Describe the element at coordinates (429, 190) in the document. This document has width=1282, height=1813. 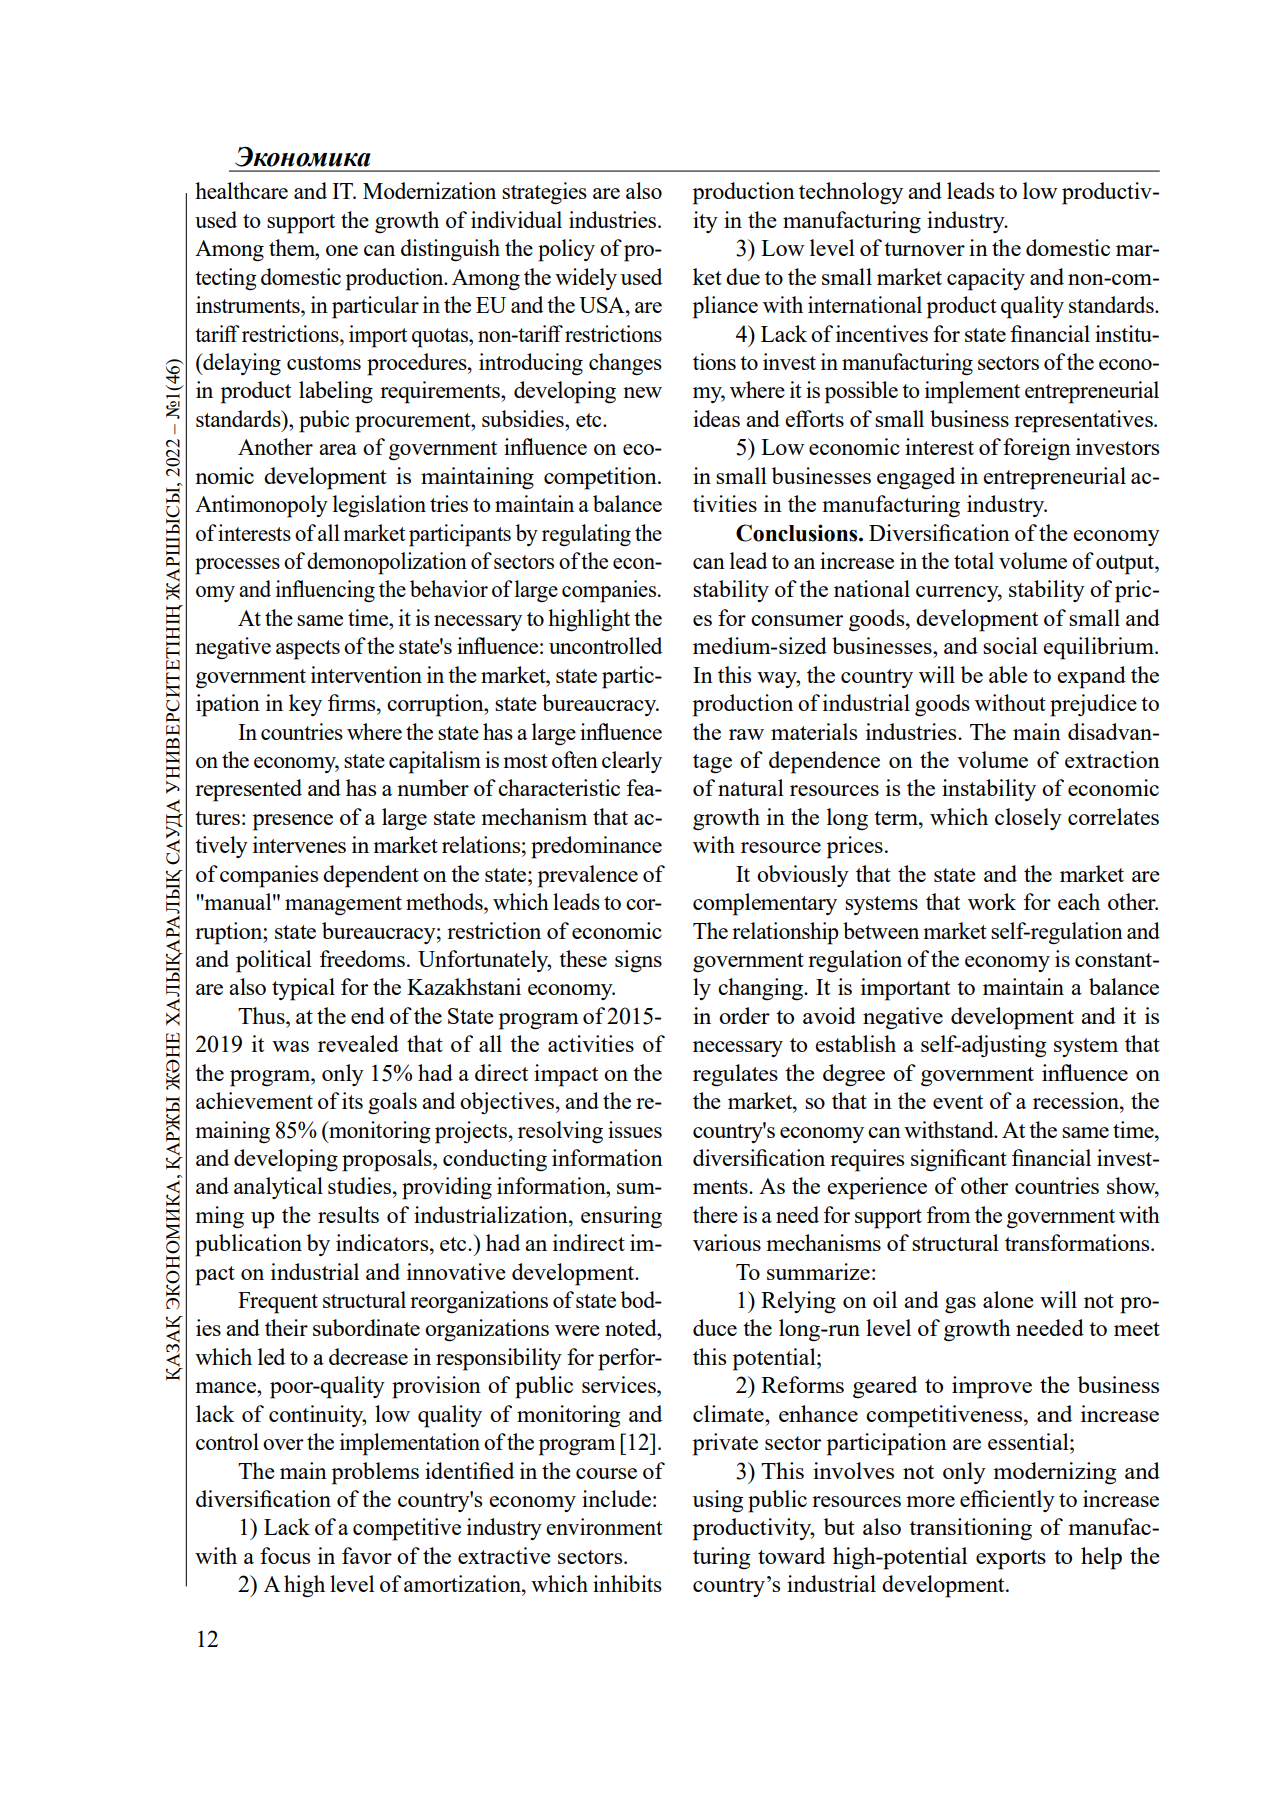
I see `Modernization` at that location.
